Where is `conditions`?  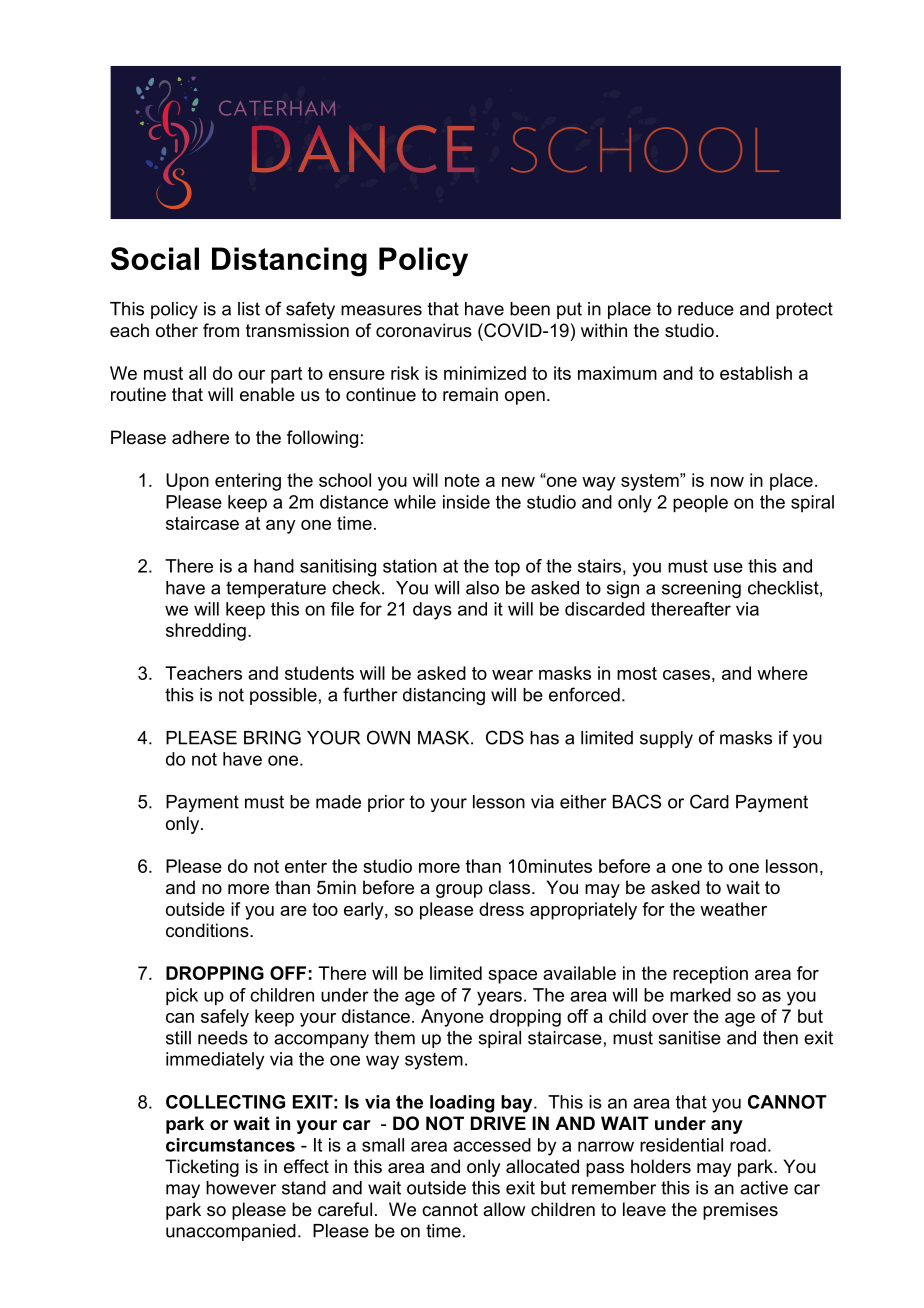
conditions is located at coordinates (208, 930).
